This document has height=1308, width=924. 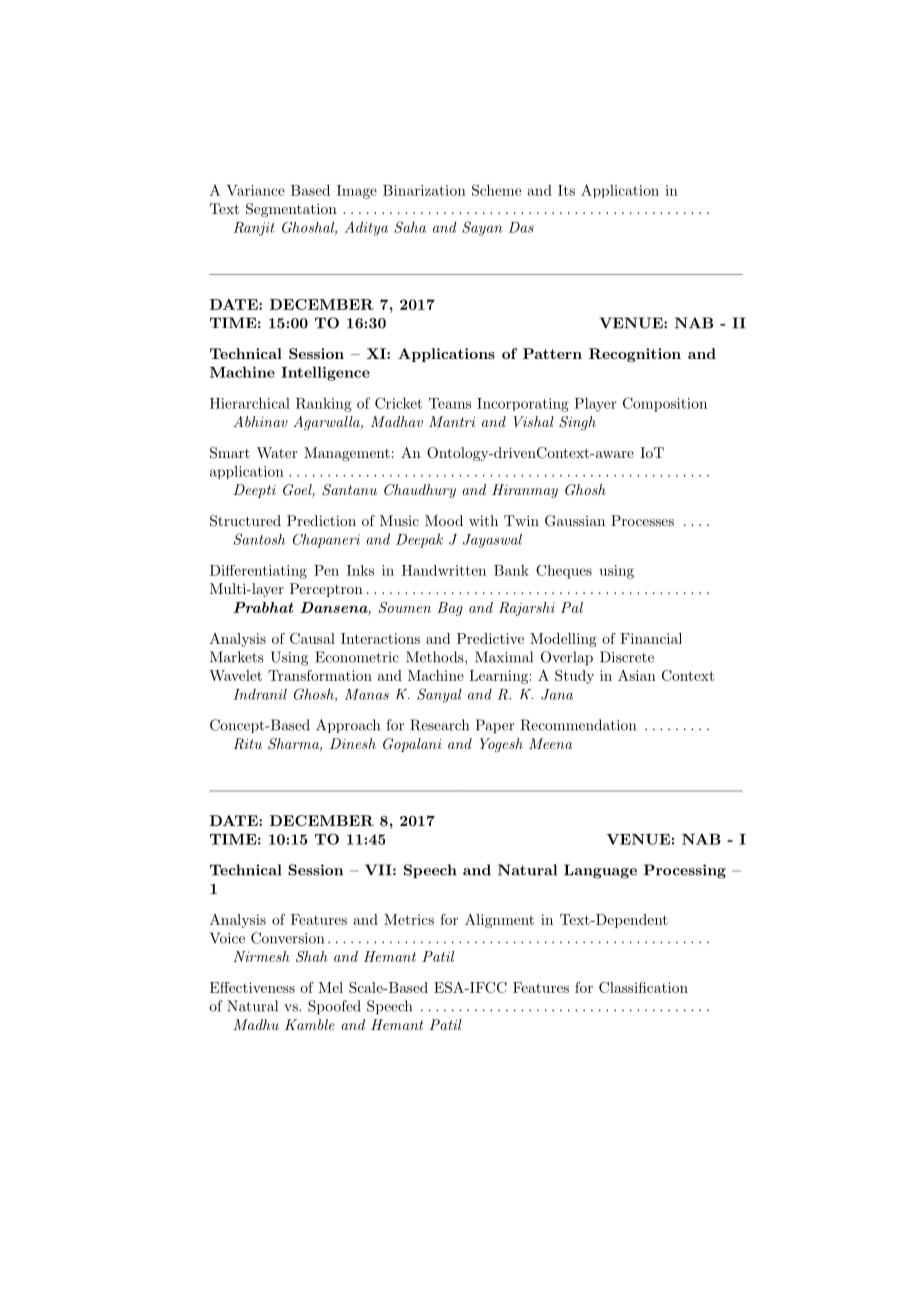 What do you see at coordinates (651, 638) in the document?
I see `Financial` at bounding box center [651, 638].
